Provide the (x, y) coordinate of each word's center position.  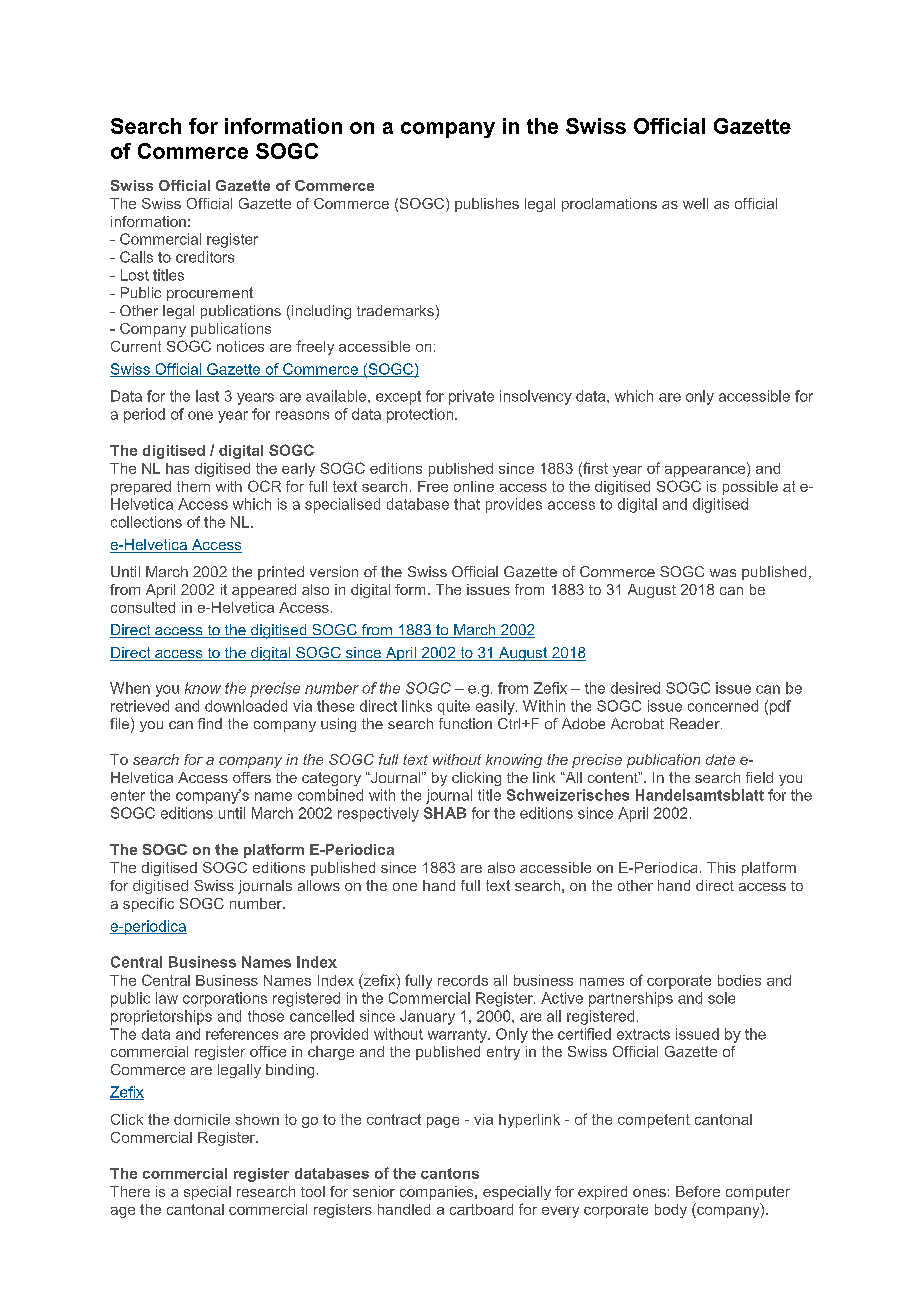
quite (454, 707)
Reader (696, 723)
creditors (205, 257)
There (130, 1191)
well (695, 203)
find (210, 723)
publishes (487, 205)
